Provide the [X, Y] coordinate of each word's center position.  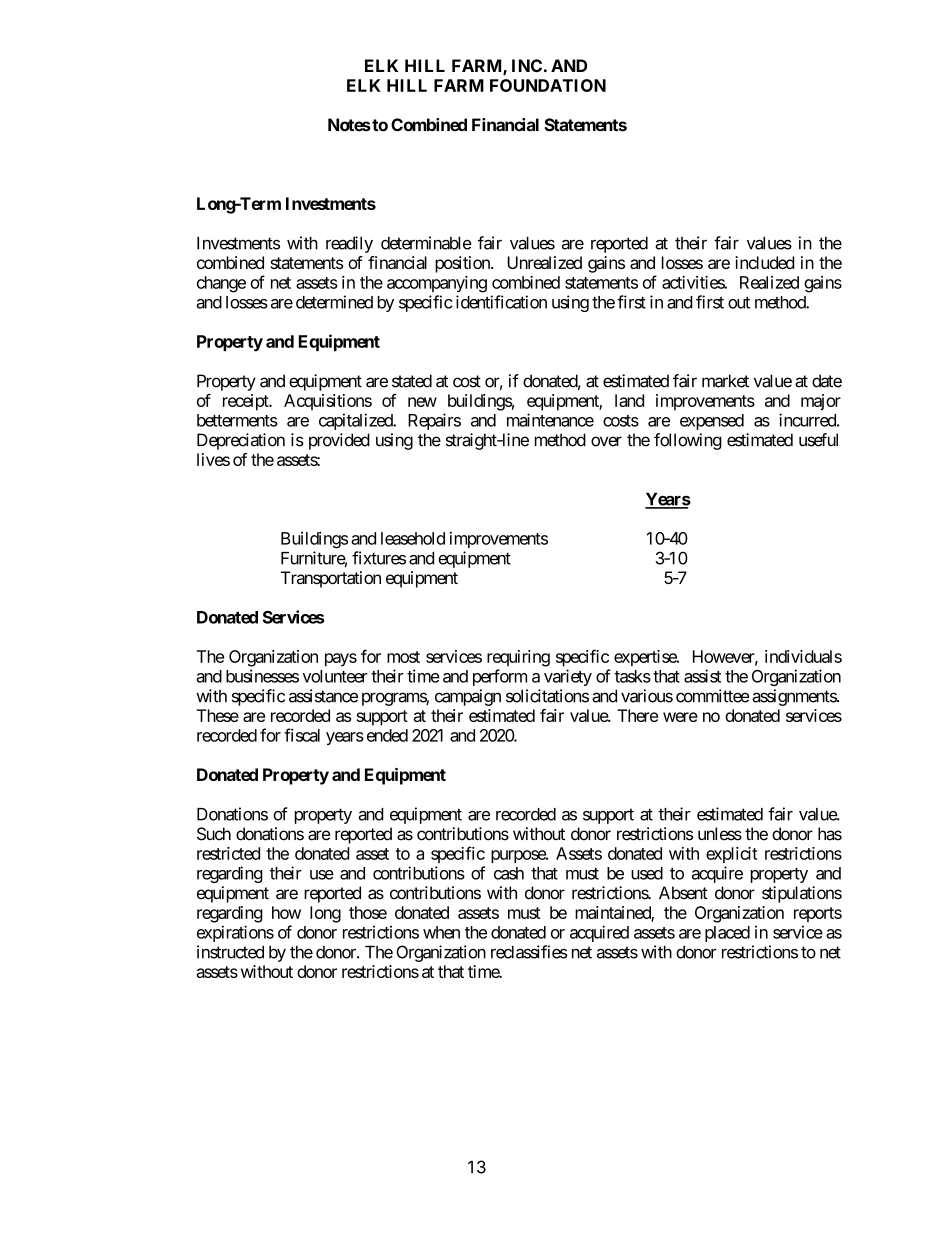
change [221, 284]
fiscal [302, 735]
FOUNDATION [548, 85]
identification [501, 302]
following [688, 441]
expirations [235, 933]
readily [349, 244]
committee [712, 696]
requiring [518, 658]
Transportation [331, 579]
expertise [646, 658]
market [725, 381]
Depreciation [241, 441]
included [765, 262]
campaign [468, 697]
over [606, 441]
